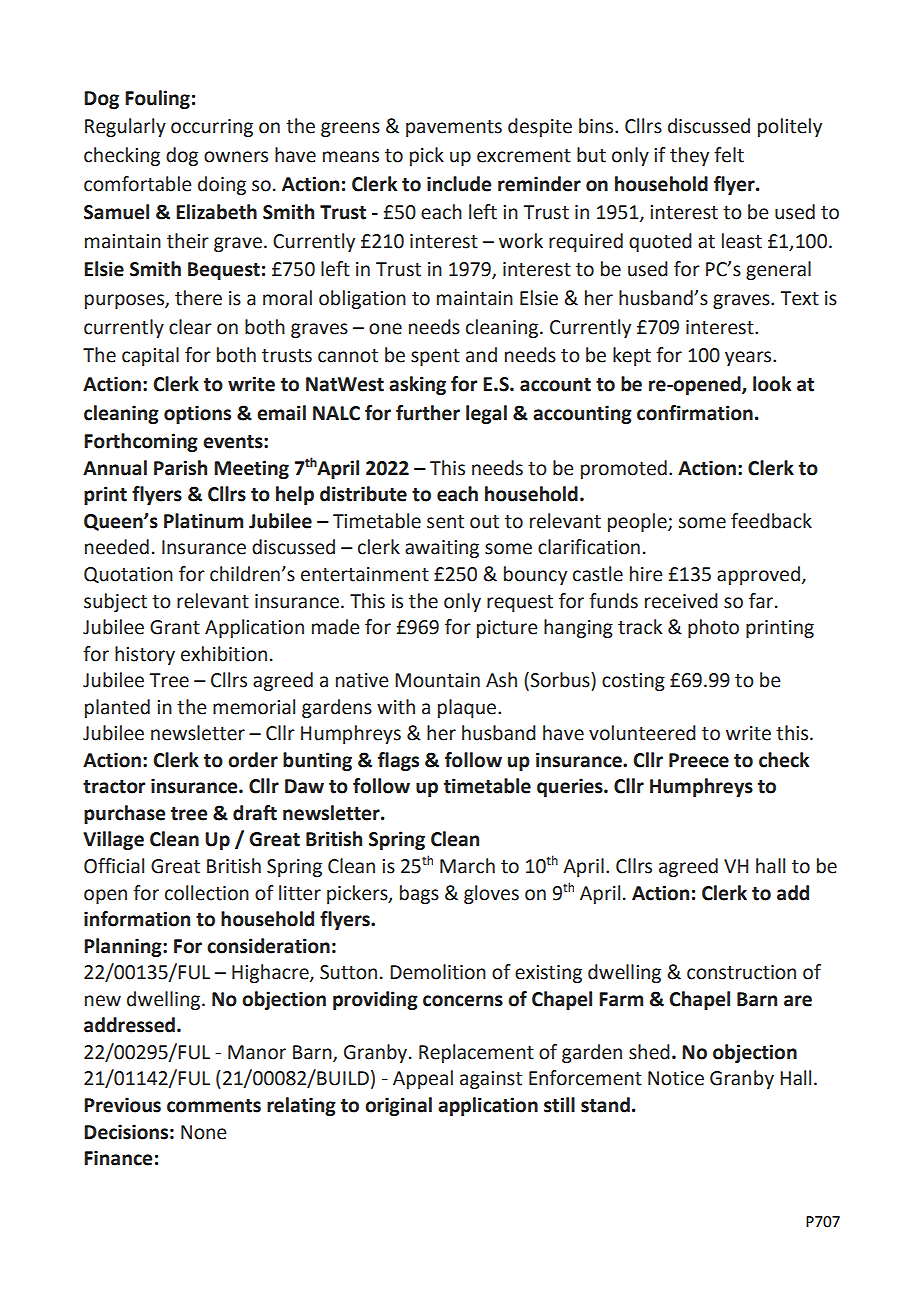  What do you see at coordinates (729, 155) in the screenshot?
I see `felt` at bounding box center [729, 155].
